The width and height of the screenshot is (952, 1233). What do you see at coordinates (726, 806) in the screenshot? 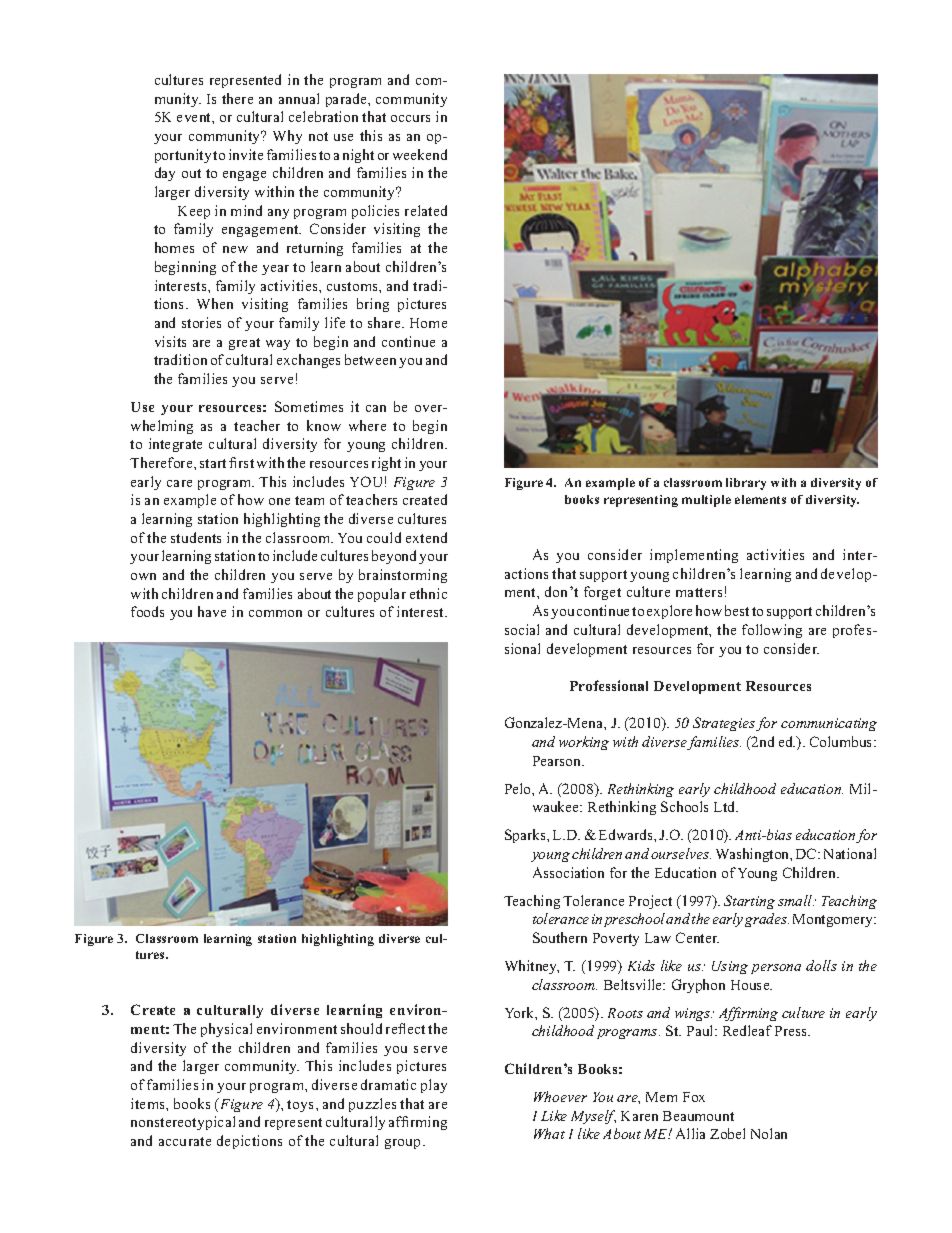
I see `Ltd` at bounding box center [726, 806].
